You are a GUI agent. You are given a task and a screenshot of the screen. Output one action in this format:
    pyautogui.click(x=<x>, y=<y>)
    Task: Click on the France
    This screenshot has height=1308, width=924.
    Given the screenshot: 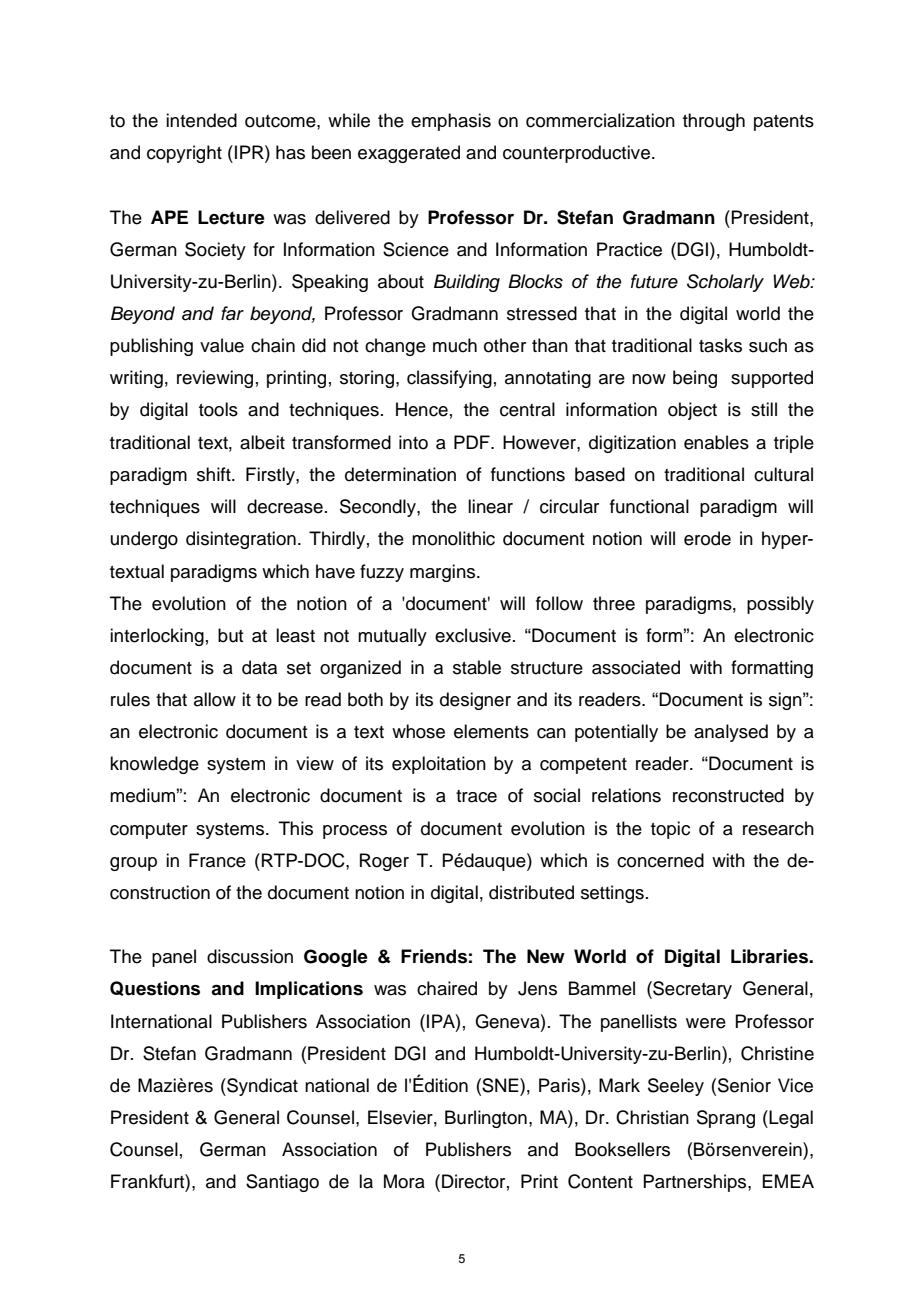 What is the action you would take?
    pyautogui.click(x=217, y=860)
